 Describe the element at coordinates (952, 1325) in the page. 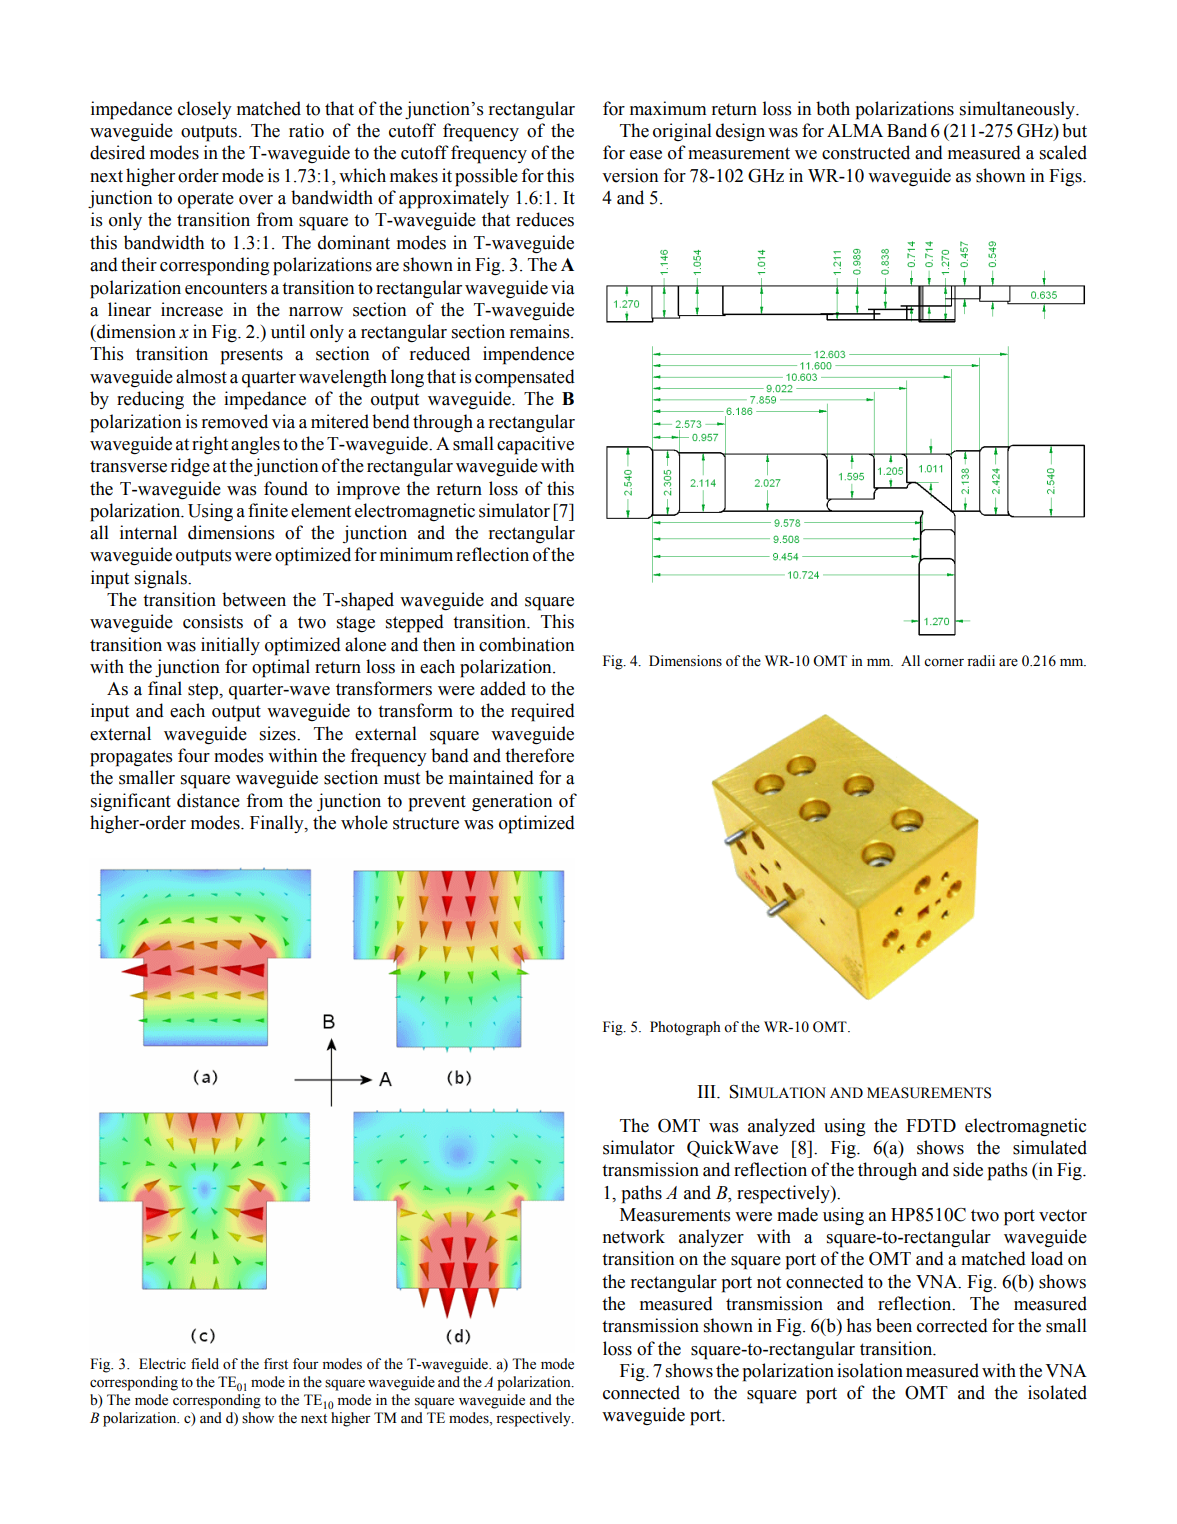

I see `corrected` at that location.
